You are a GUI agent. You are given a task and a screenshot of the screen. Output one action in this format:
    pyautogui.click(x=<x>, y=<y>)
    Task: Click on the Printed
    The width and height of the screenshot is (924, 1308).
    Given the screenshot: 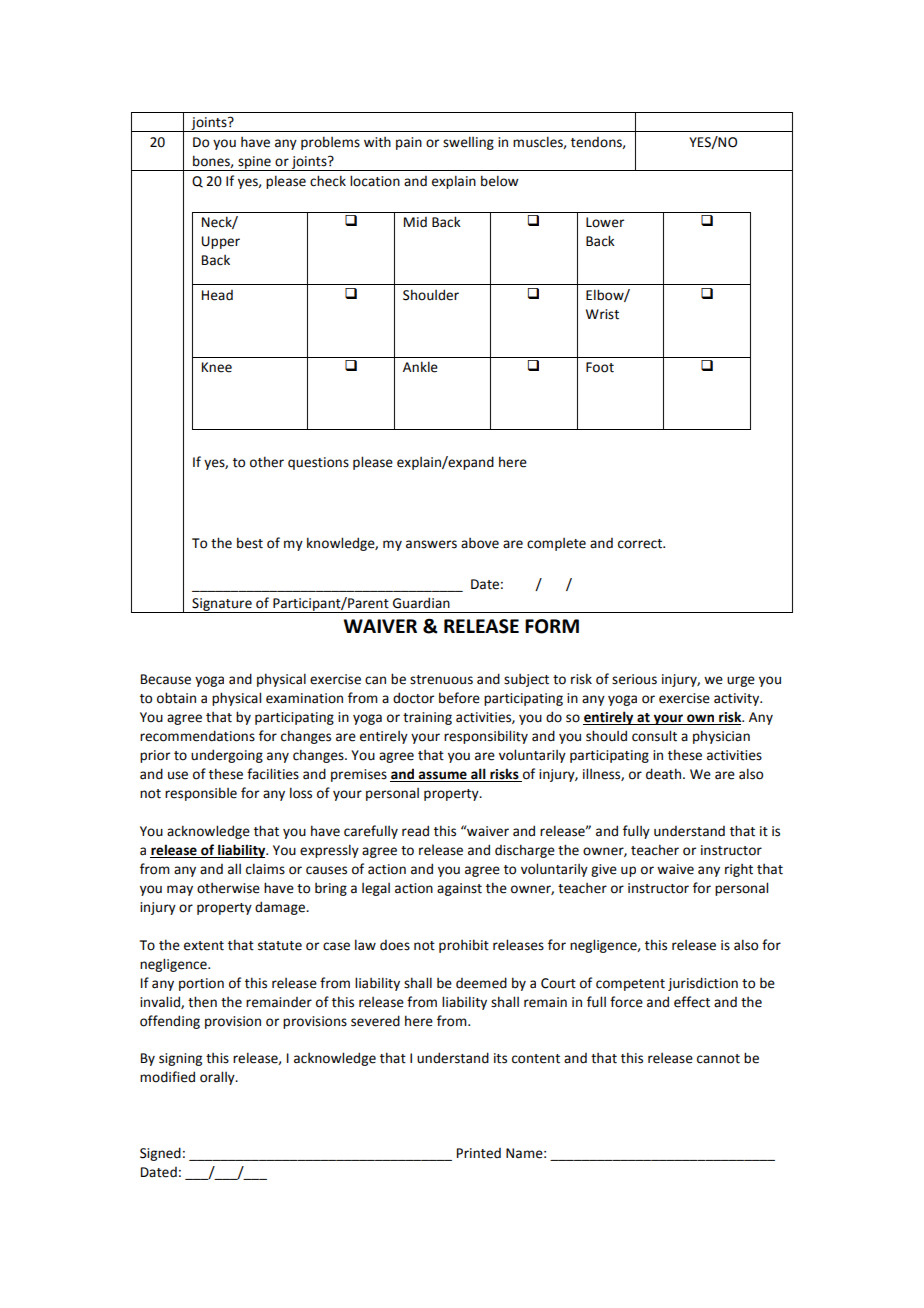 What is the action you would take?
    pyautogui.click(x=479, y=1153)
